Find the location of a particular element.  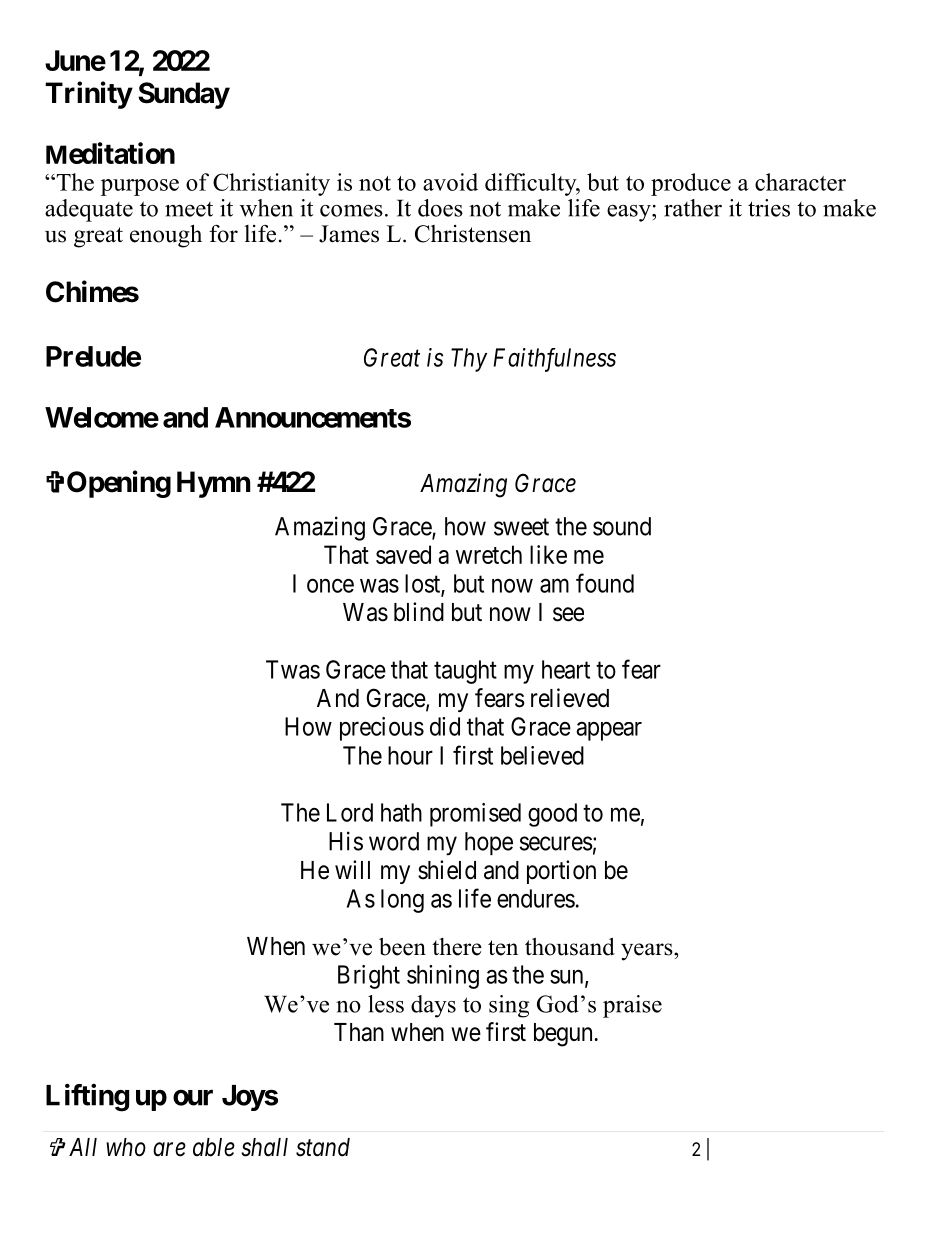

shield is located at coordinates (447, 870).
